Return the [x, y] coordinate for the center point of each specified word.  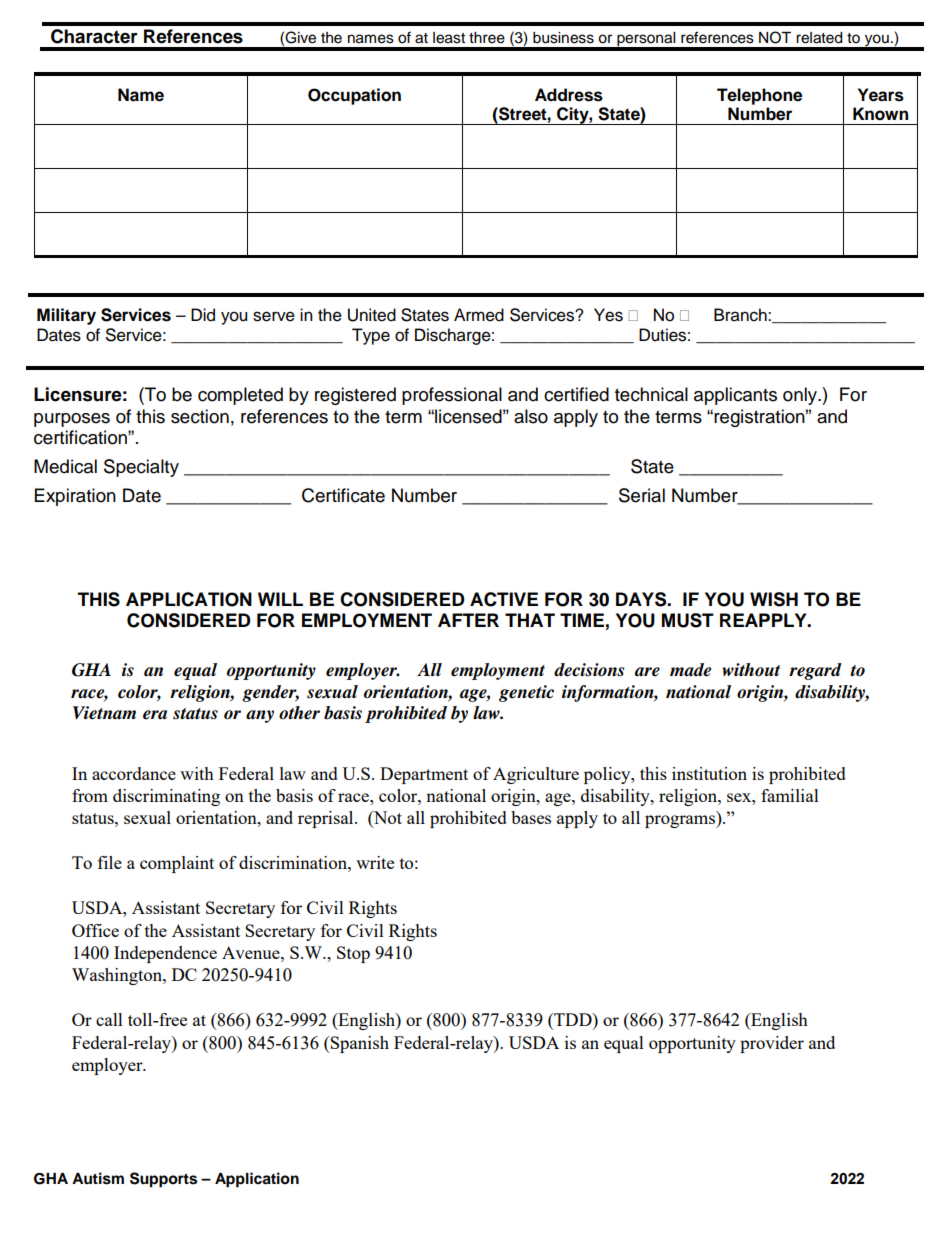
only [801, 396]
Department [424, 775]
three [487, 38]
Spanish [359, 1044]
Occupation [354, 96]
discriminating [166, 797]
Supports [163, 1180]
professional [452, 396]
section [200, 416]
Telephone [759, 96]
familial [790, 795]
